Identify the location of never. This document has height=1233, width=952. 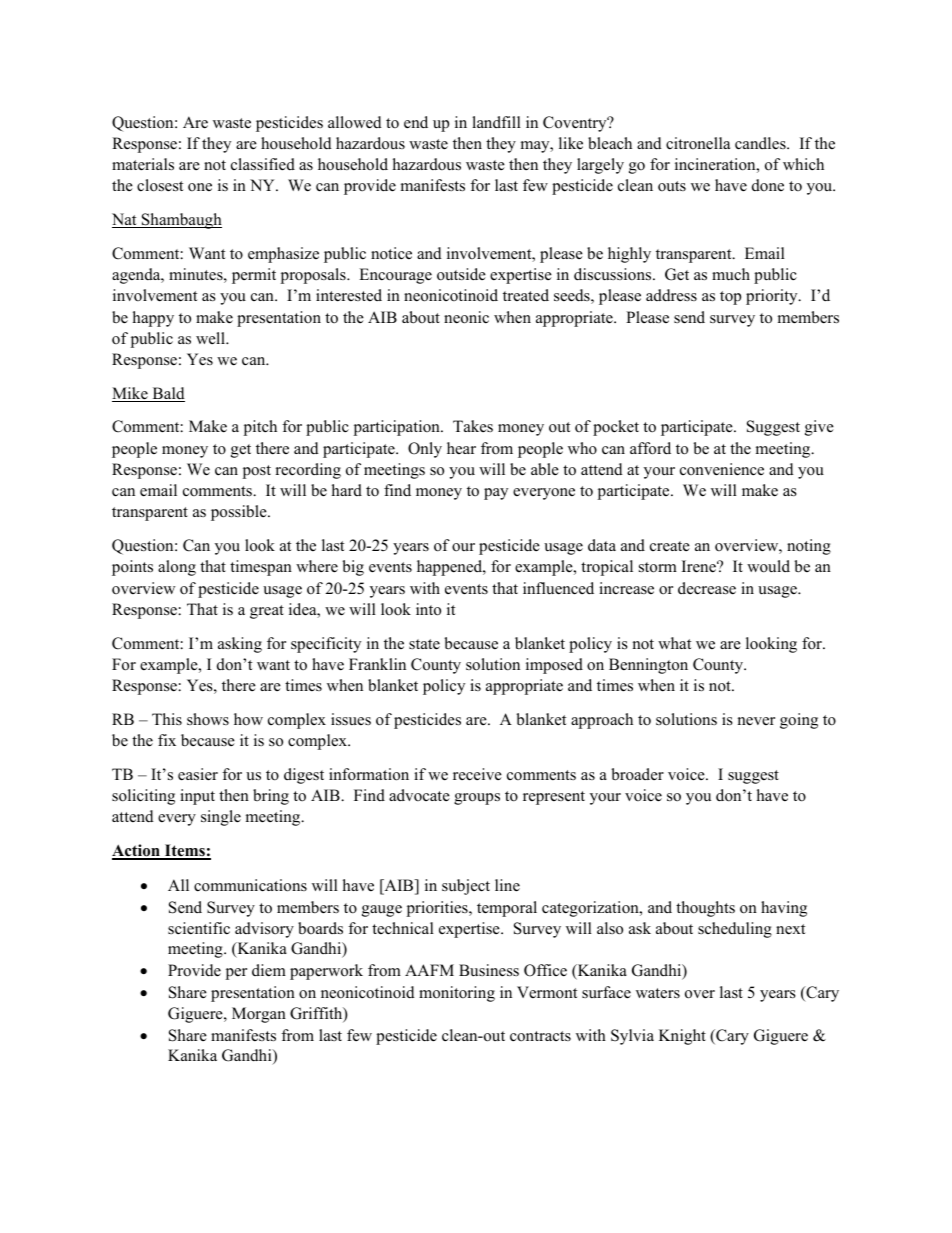
(756, 721).
